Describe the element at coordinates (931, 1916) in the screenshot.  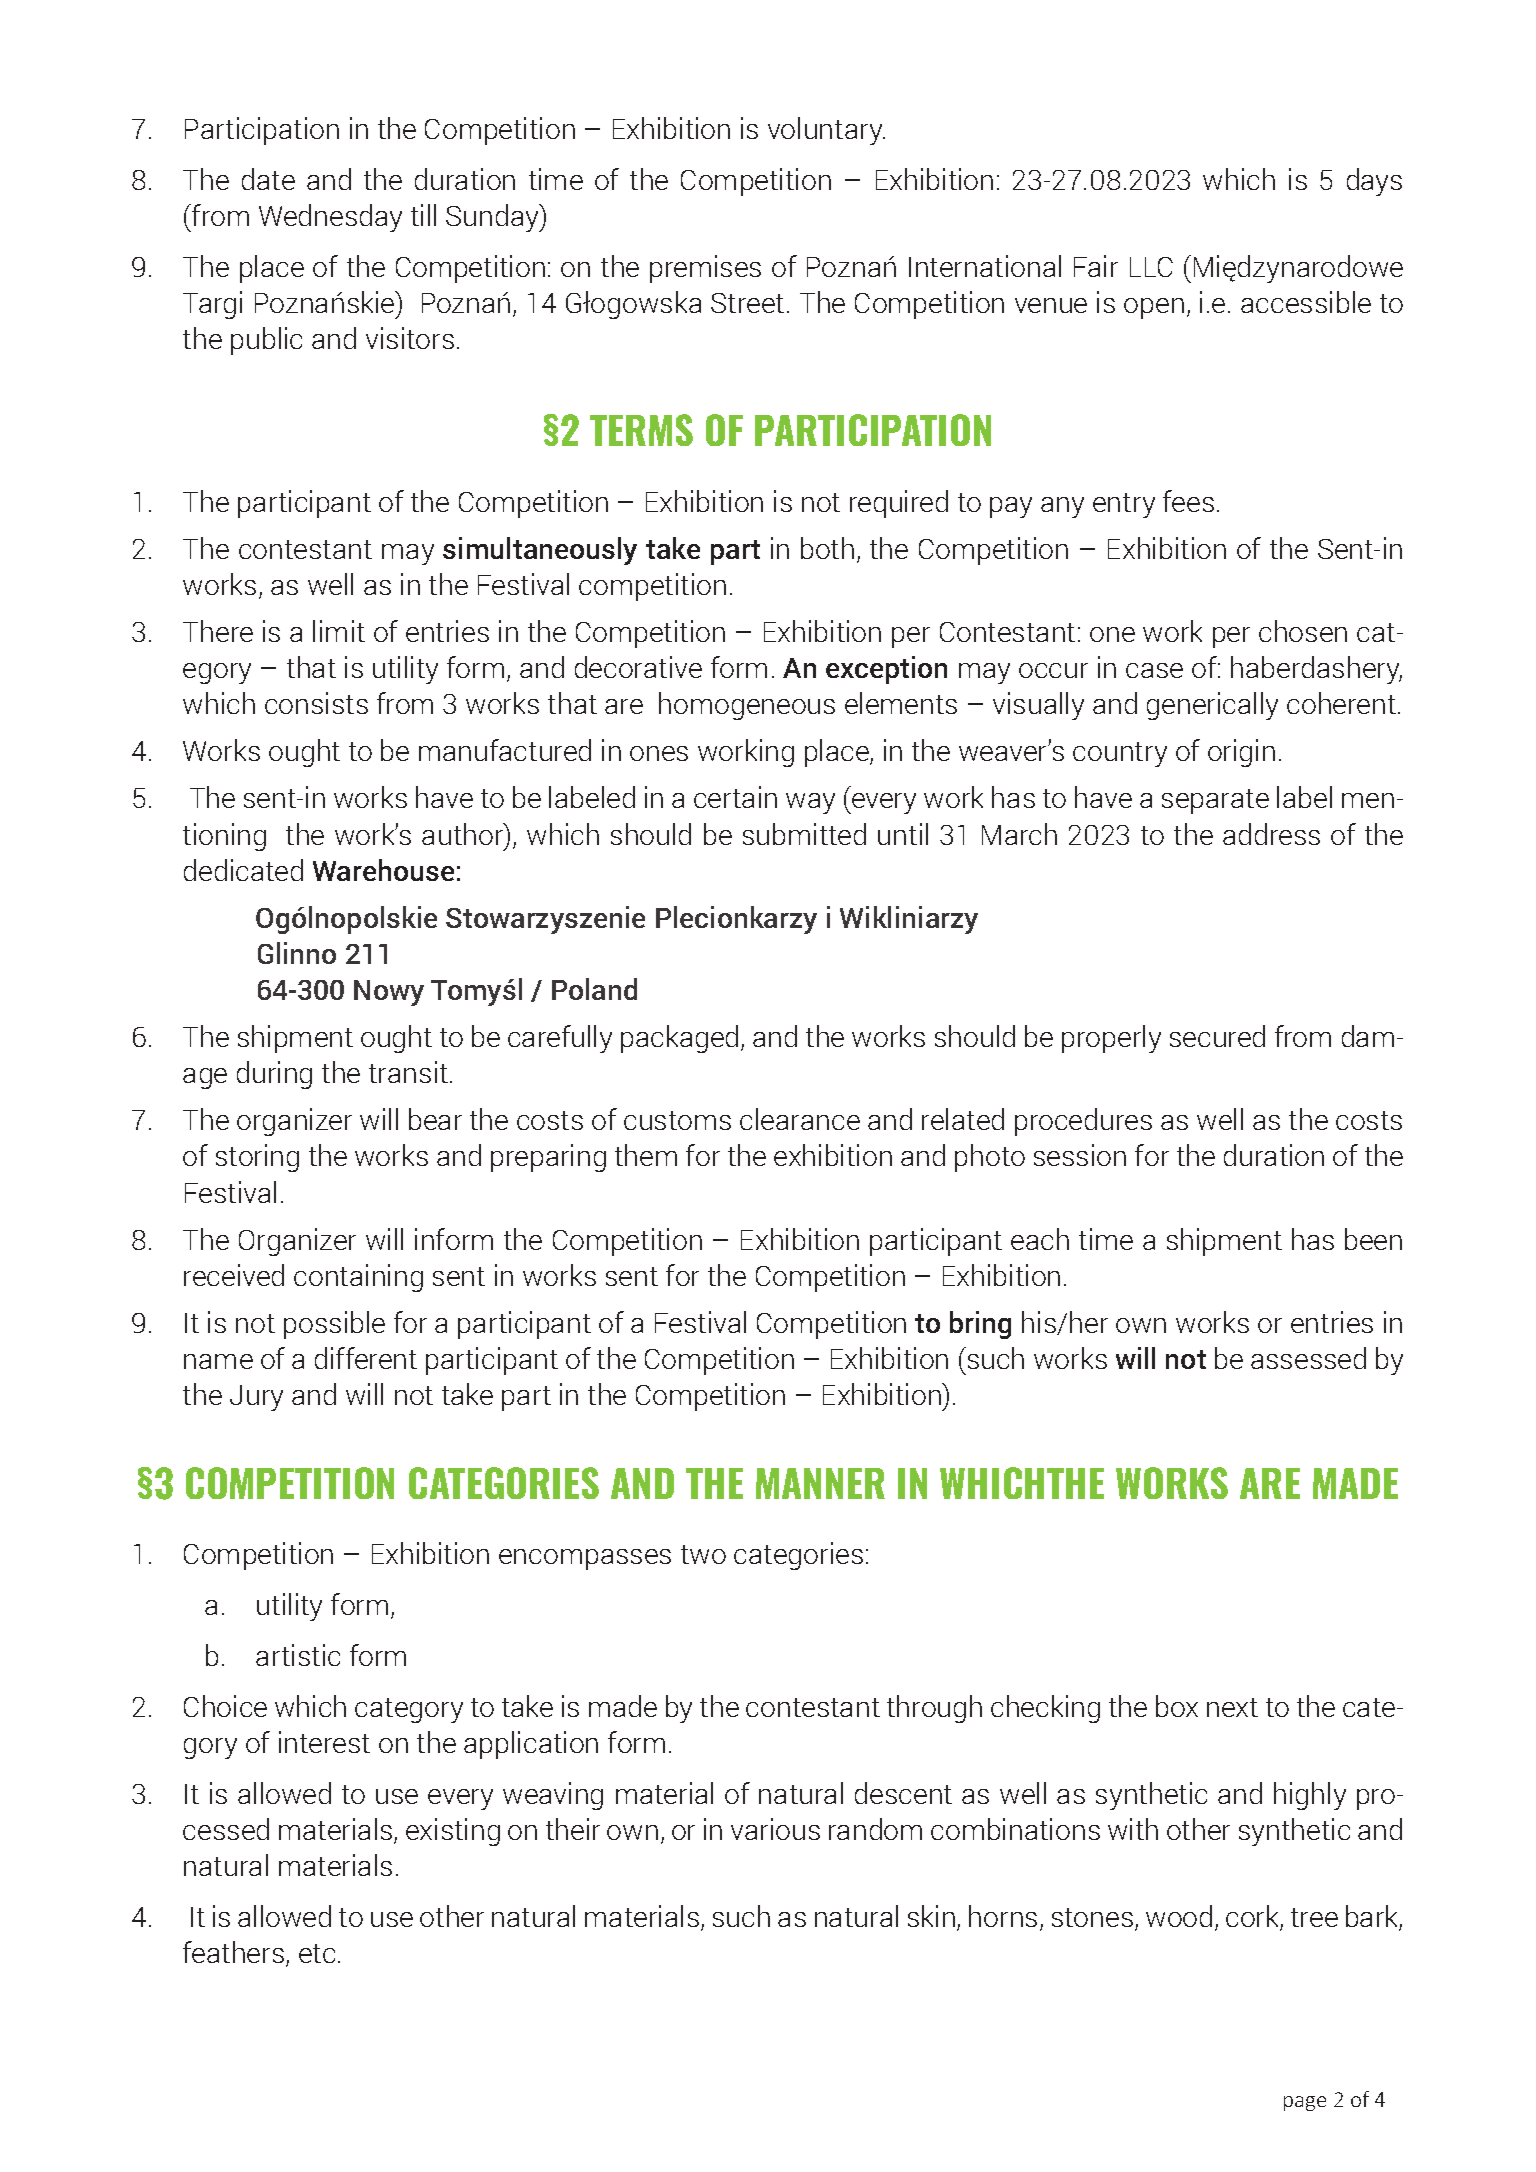
I see `skin` at that location.
